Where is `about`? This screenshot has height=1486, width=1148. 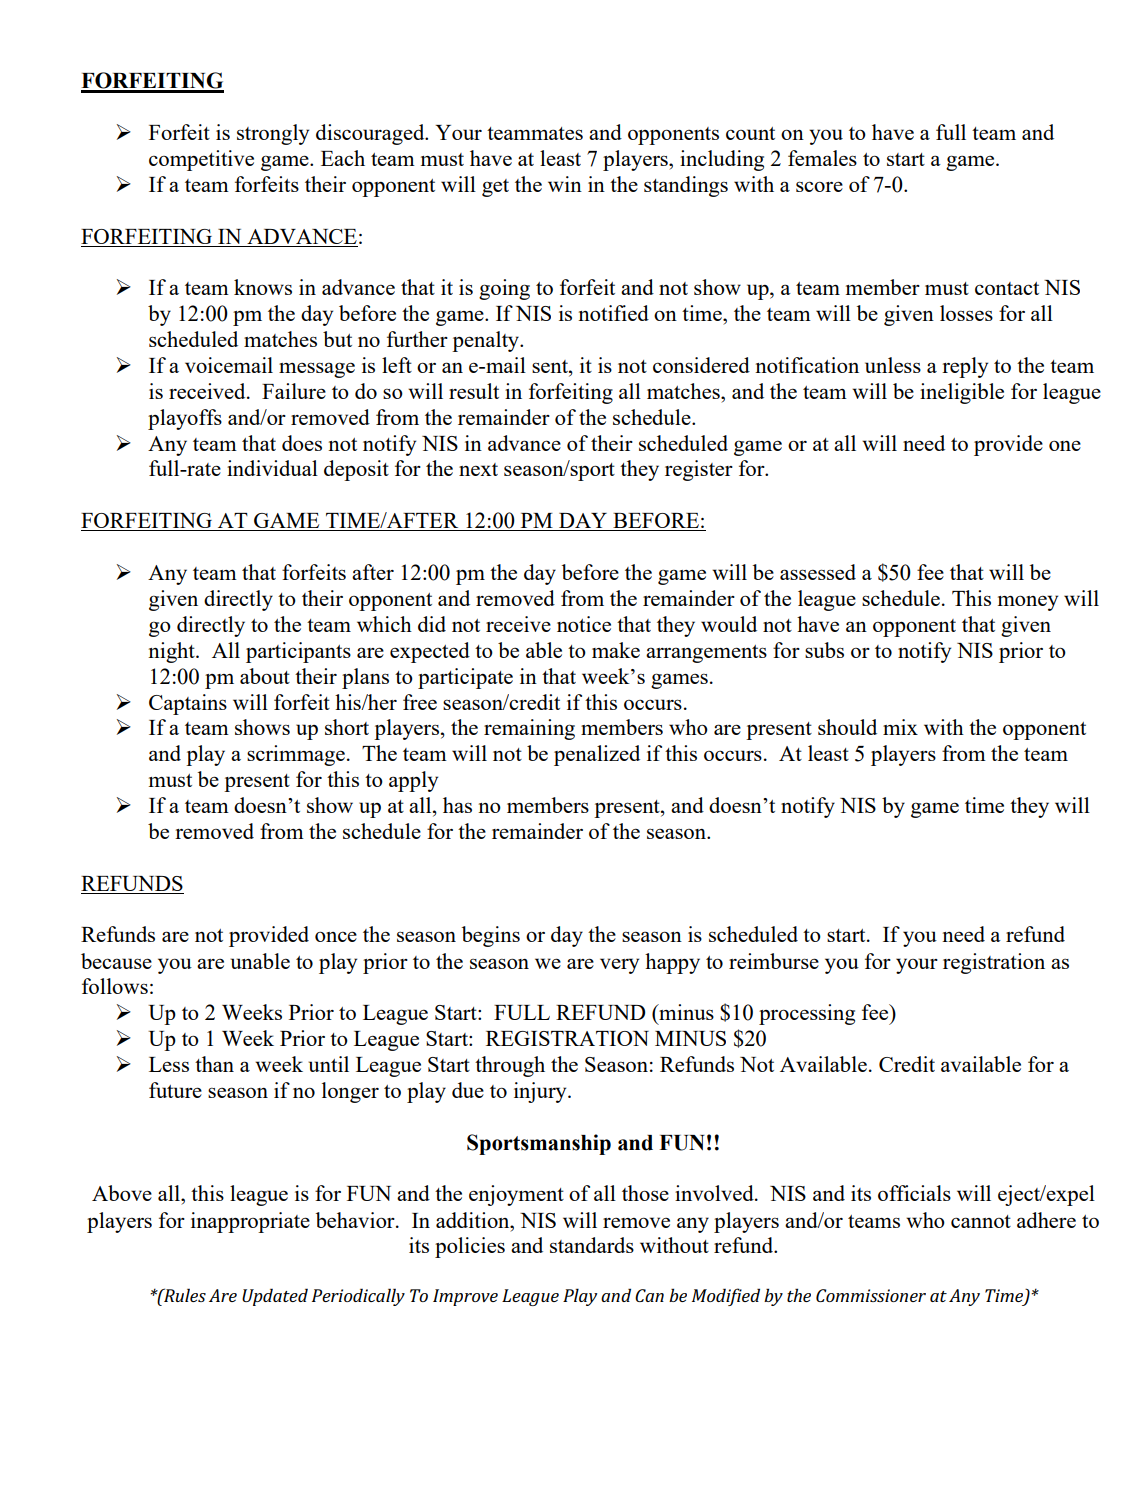
about is located at coordinates (265, 676).
